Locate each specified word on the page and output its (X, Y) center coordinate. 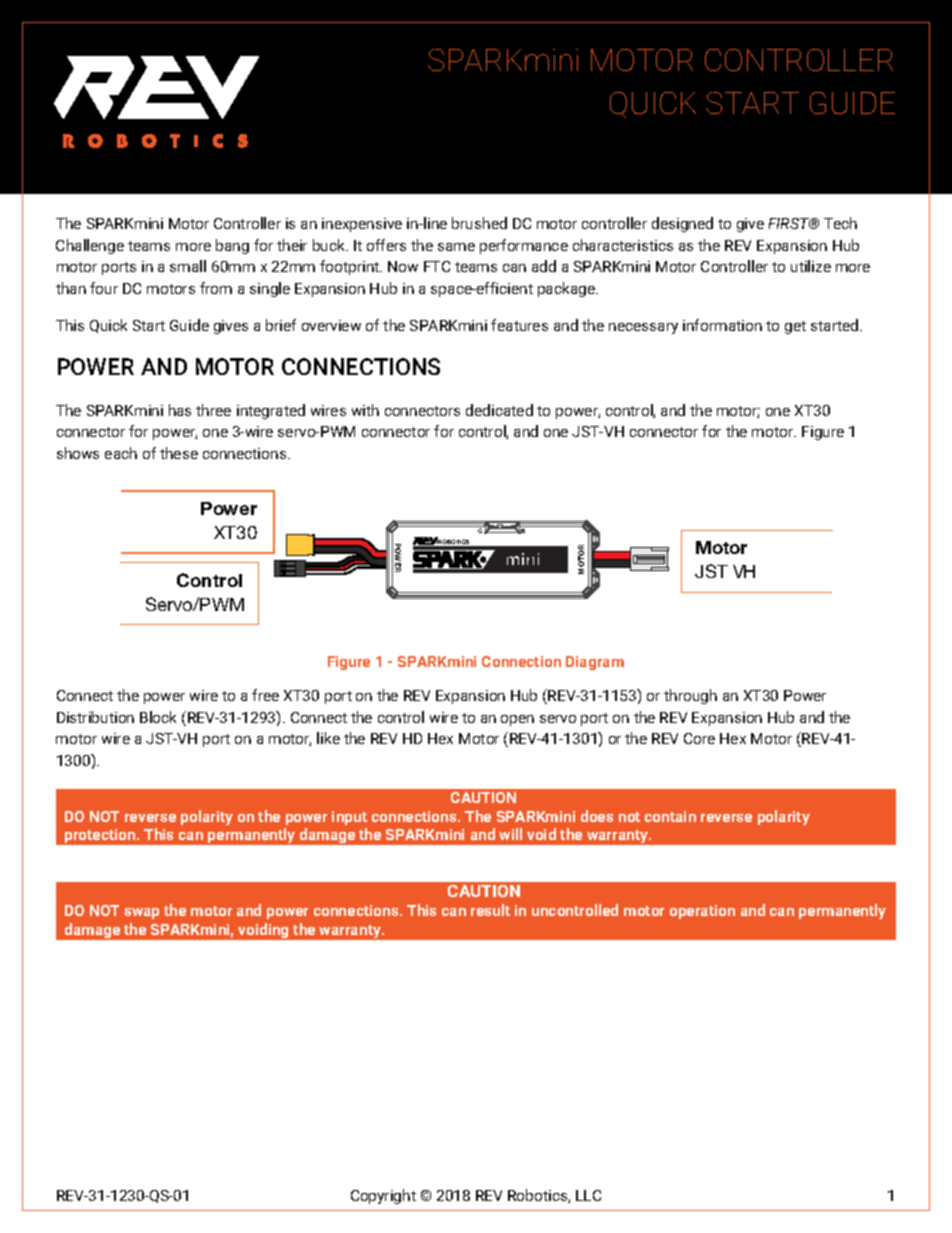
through (690, 696)
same (456, 247)
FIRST (790, 223)
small (188, 266)
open (517, 720)
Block (158, 717)
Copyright (383, 1196)
